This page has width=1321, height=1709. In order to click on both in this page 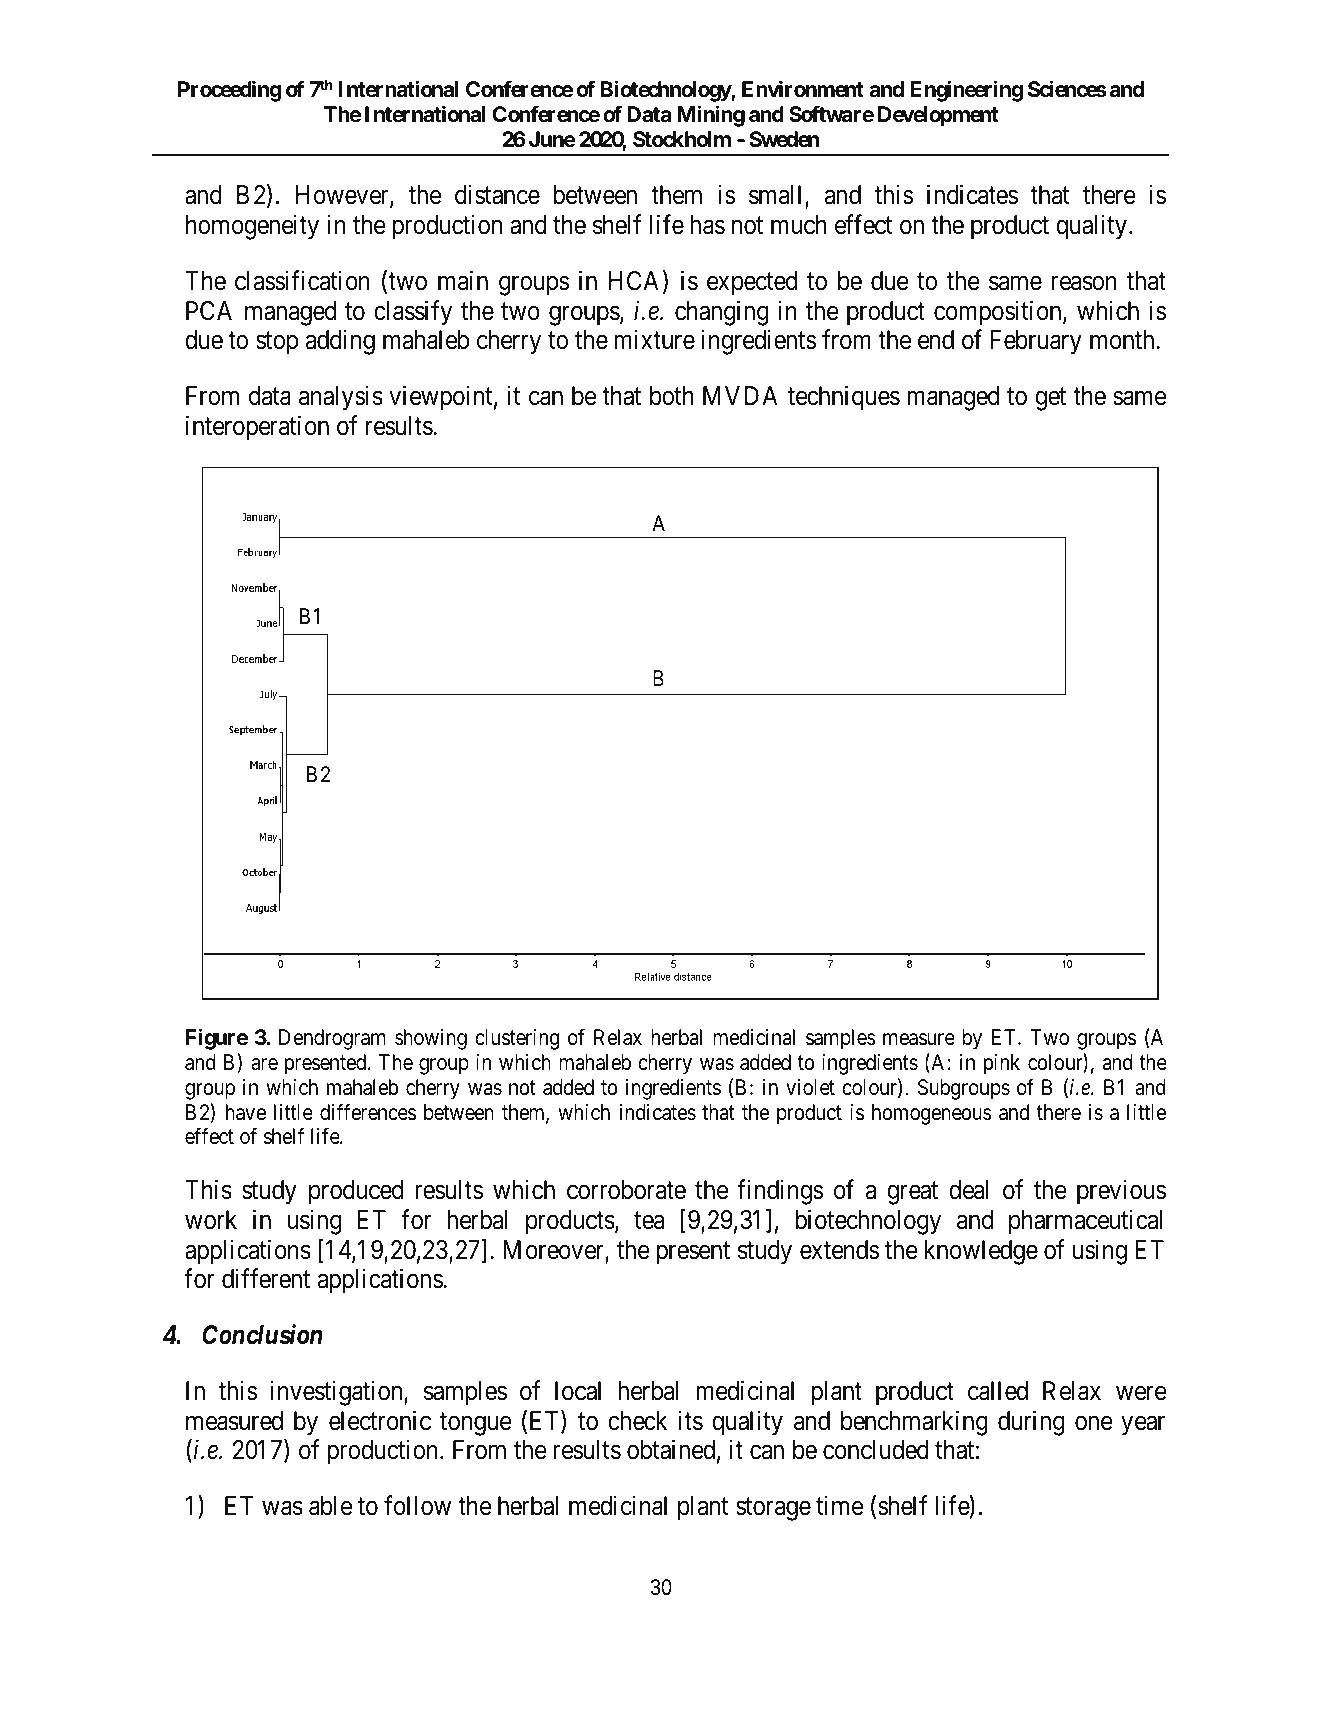, I will do `click(672, 396)`.
